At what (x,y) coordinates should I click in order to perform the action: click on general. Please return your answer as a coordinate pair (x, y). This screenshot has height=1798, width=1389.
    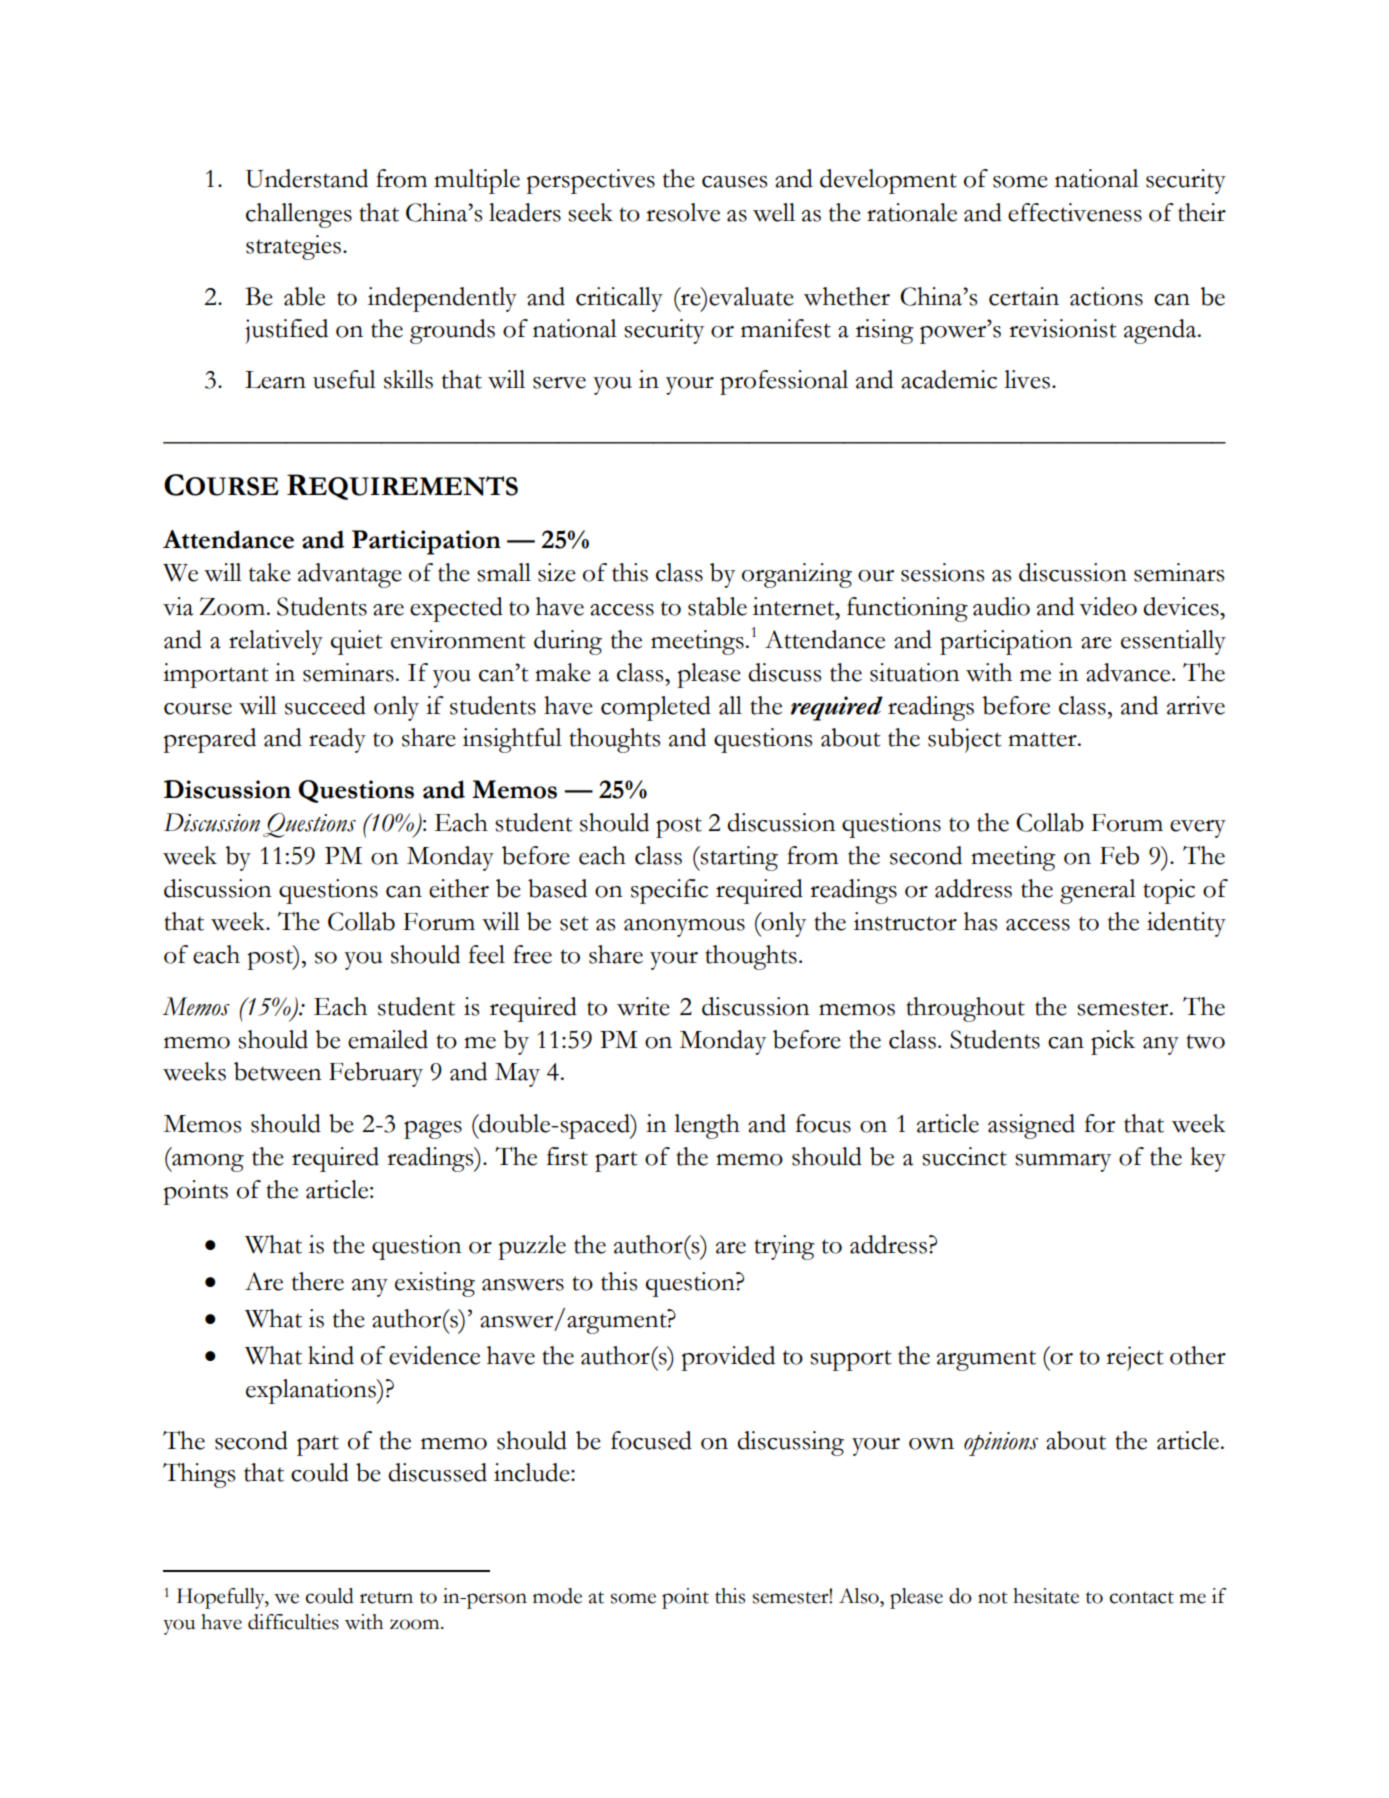
    Looking at the image, I should click on (1098, 891).
